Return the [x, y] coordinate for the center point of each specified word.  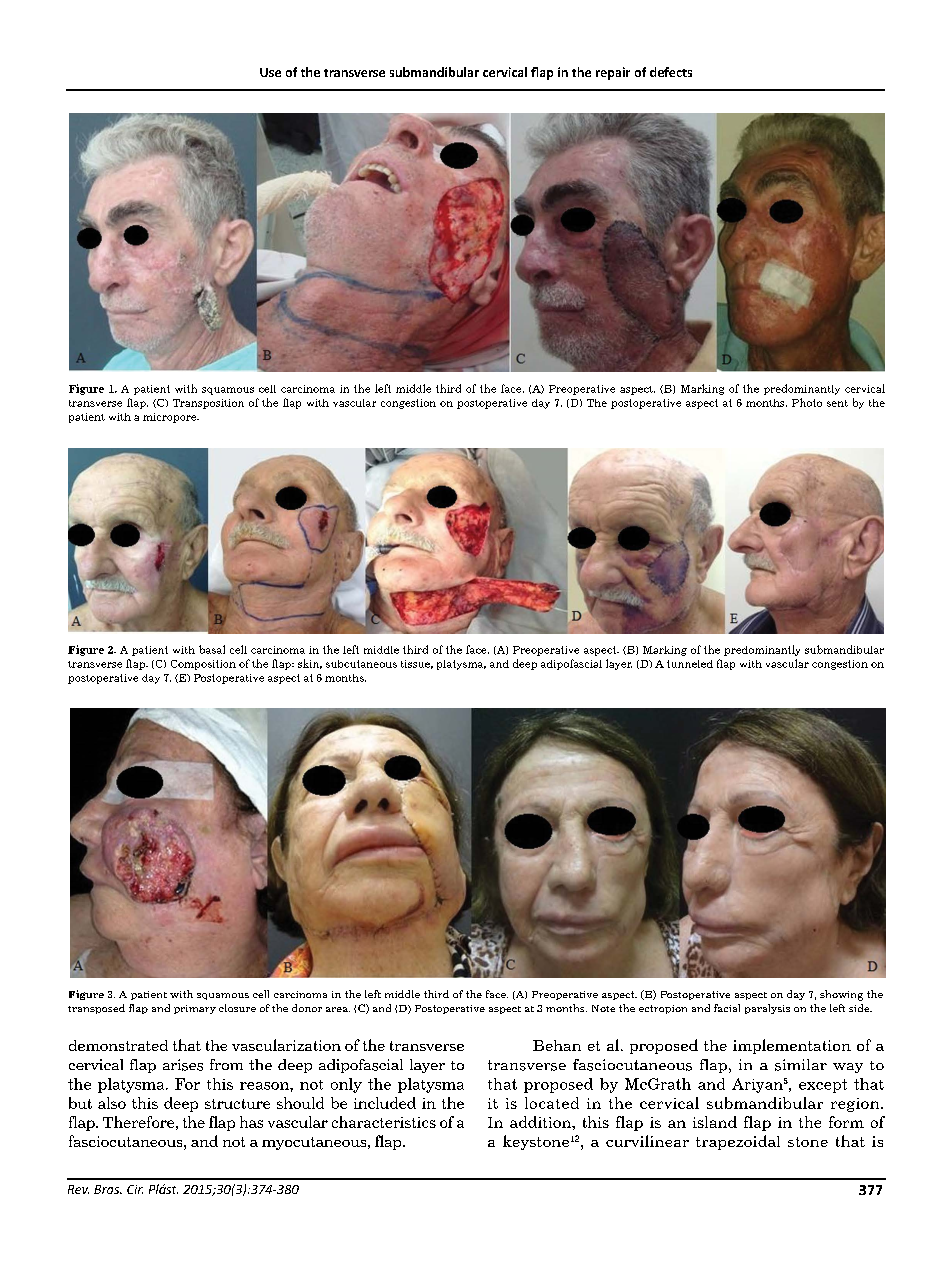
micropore [171, 418]
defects [671, 72]
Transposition [208, 404]
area [338, 1009]
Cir [135, 1189]
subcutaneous [361, 664]
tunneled [690, 664]
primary [195, 1009]
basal [212, 649]
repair [613, 73]
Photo [807, 402]
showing [841, 995]
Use [270, 72]
